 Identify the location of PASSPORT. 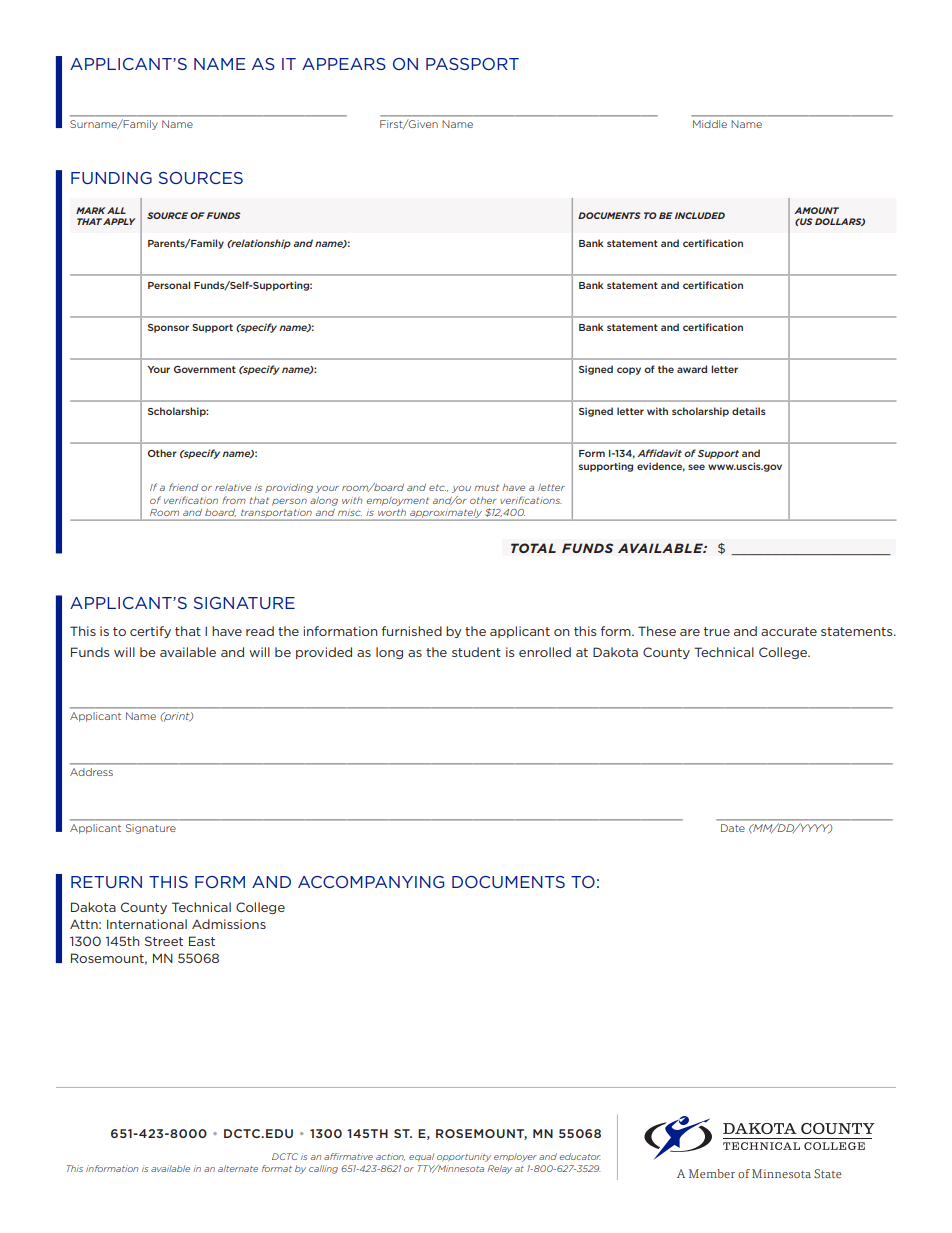
(472, 64).
